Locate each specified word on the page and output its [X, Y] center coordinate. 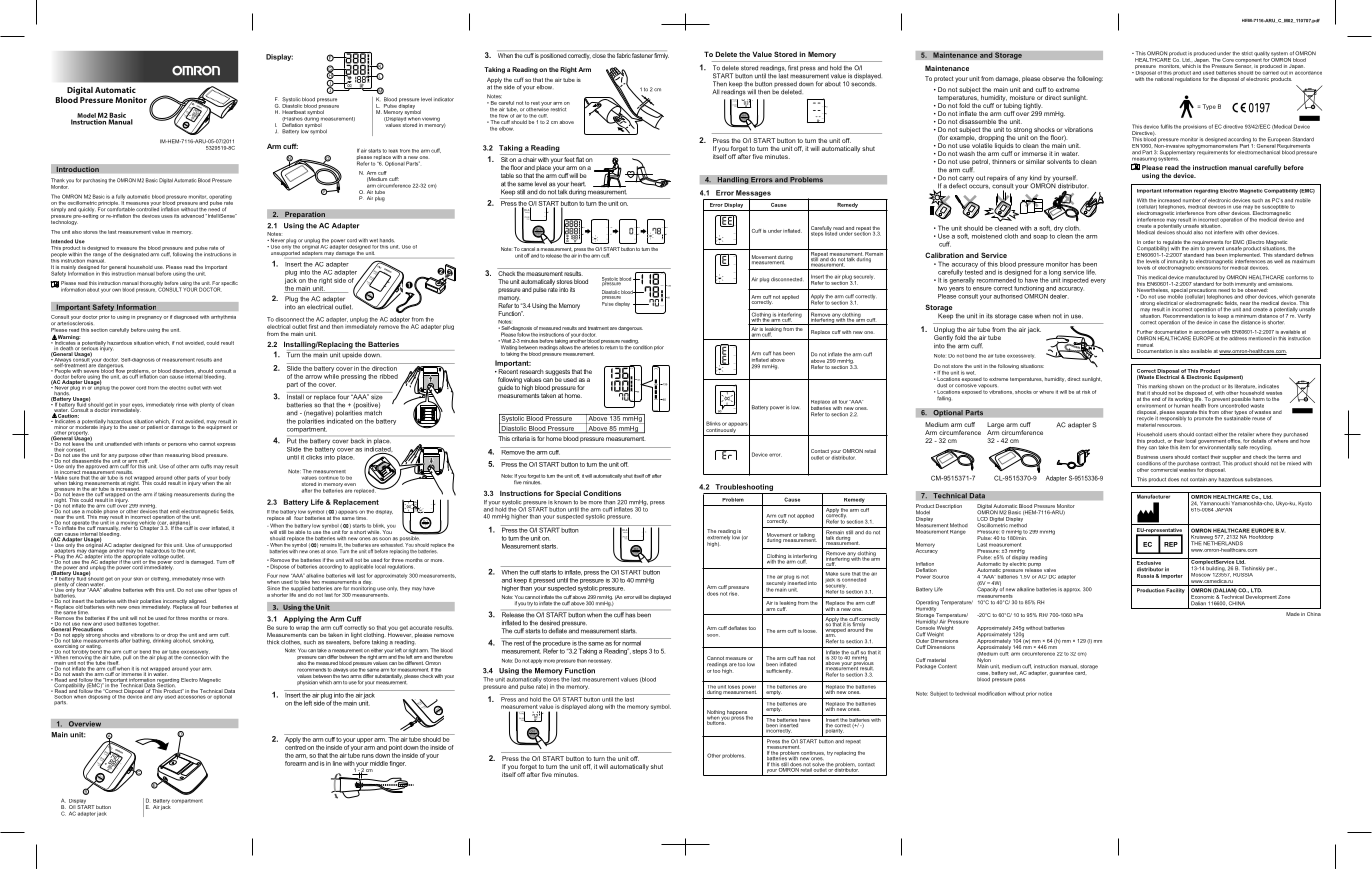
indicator [444, 99]
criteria [521, 438]
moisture [1022, 97]
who [193, 444]
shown [1176, 387]
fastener [642, 55]
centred [295, 747]
